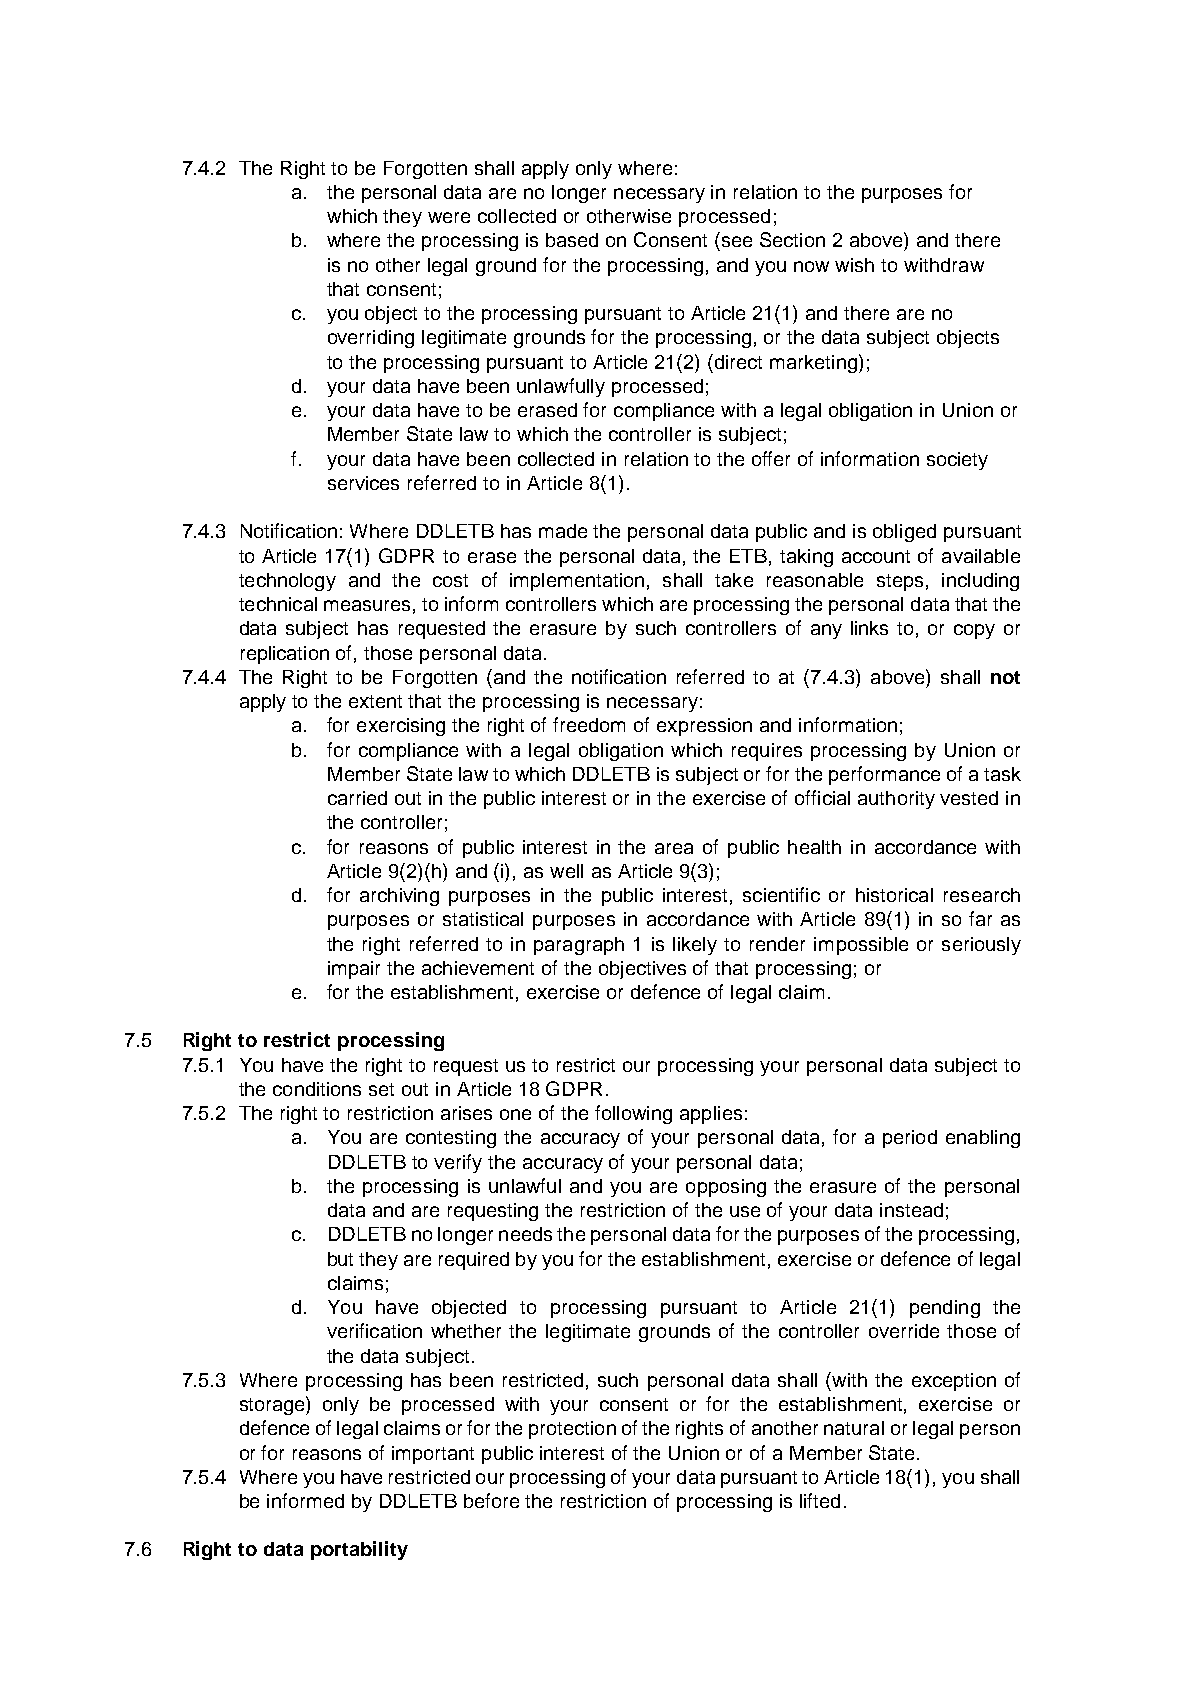 This image has height=1701, width=1203. Describe the element at coordinates (894, 895) in the image. I see `historical` at that location.
